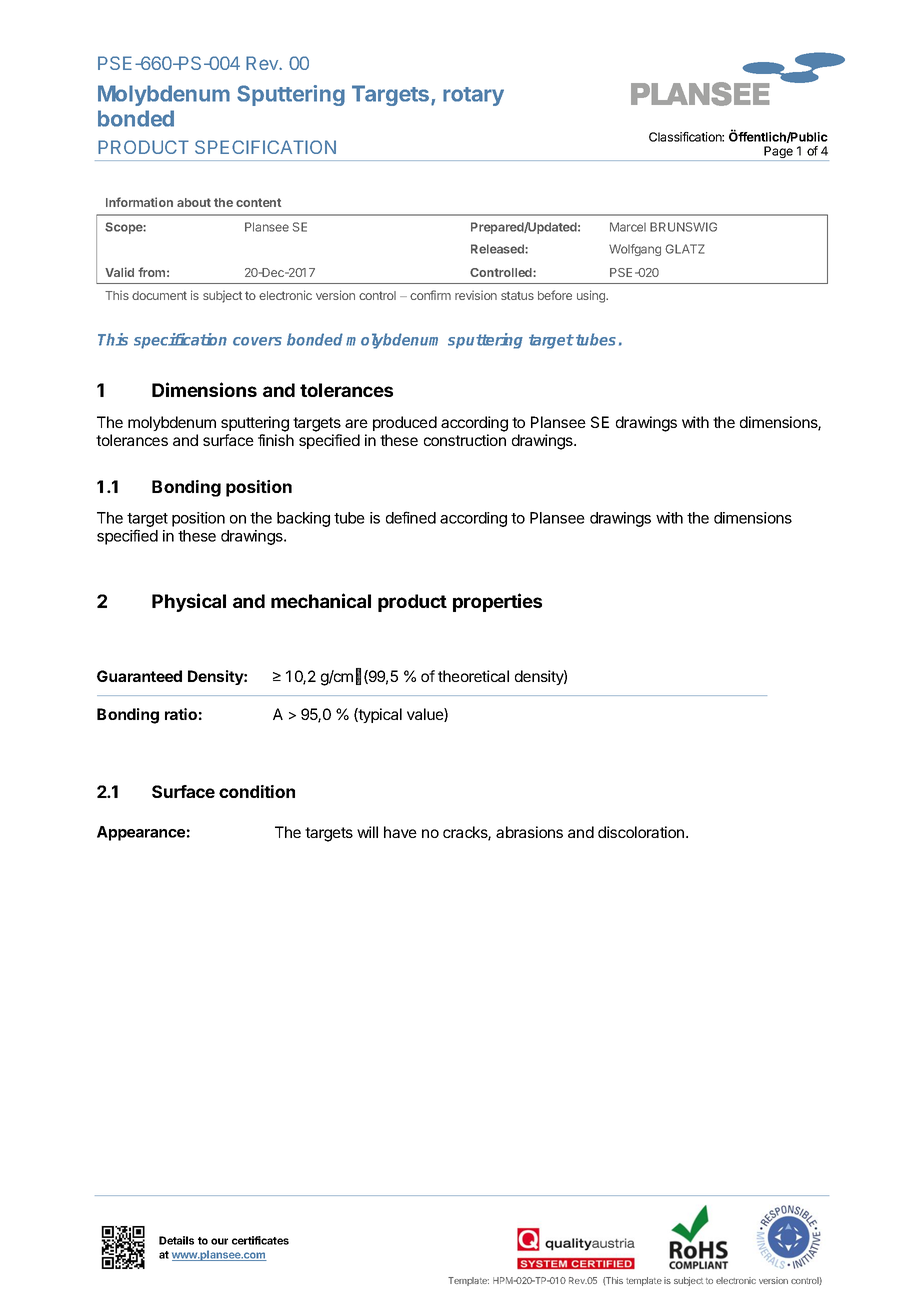 The image size is (924, 1308). What do you see at coordinates (497, 602) in the page?
I see `properties` at bounding box center [497, 602].
